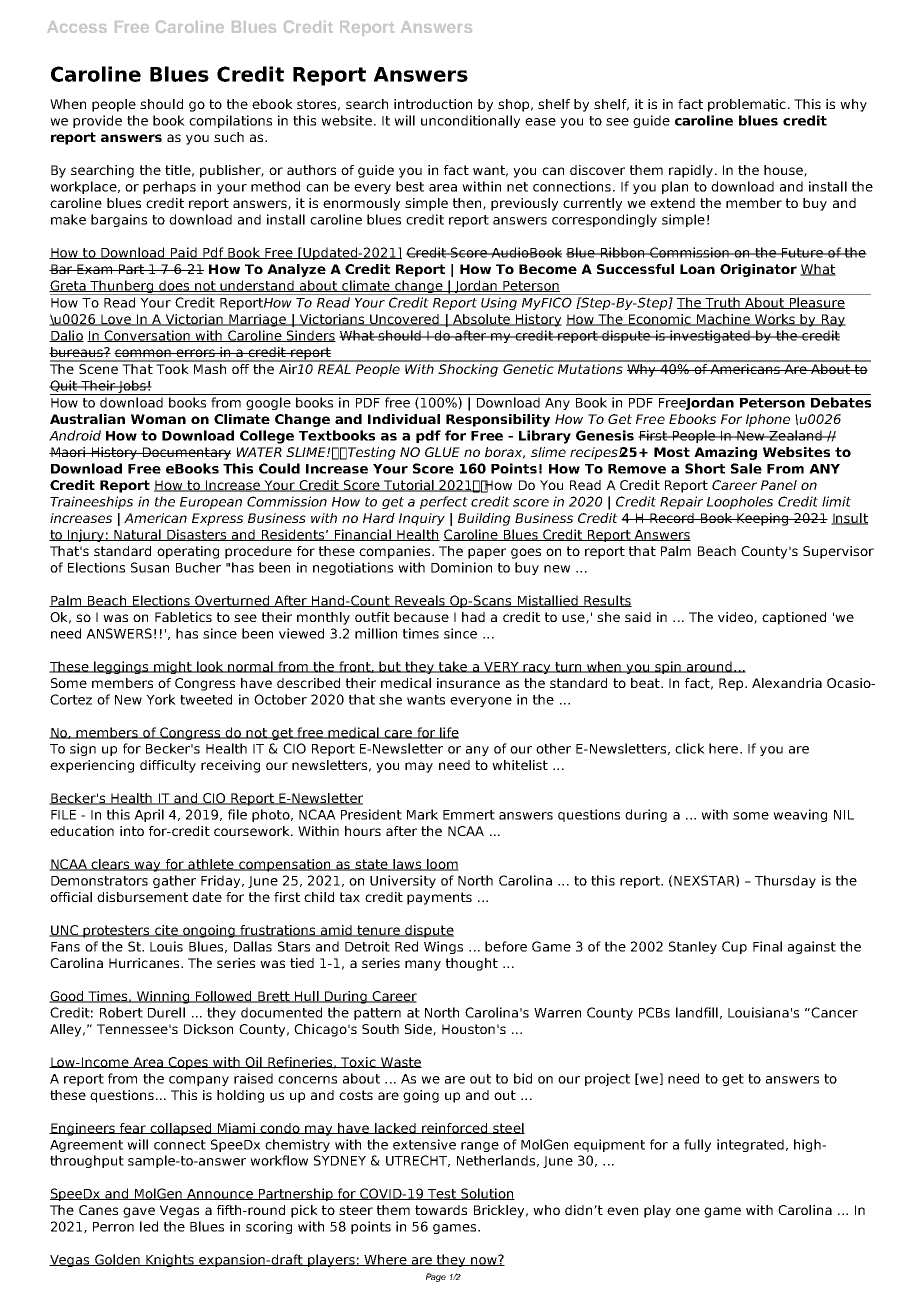 This image has width=924, height=1308. I want to click on introduction, so click(433, 104).
